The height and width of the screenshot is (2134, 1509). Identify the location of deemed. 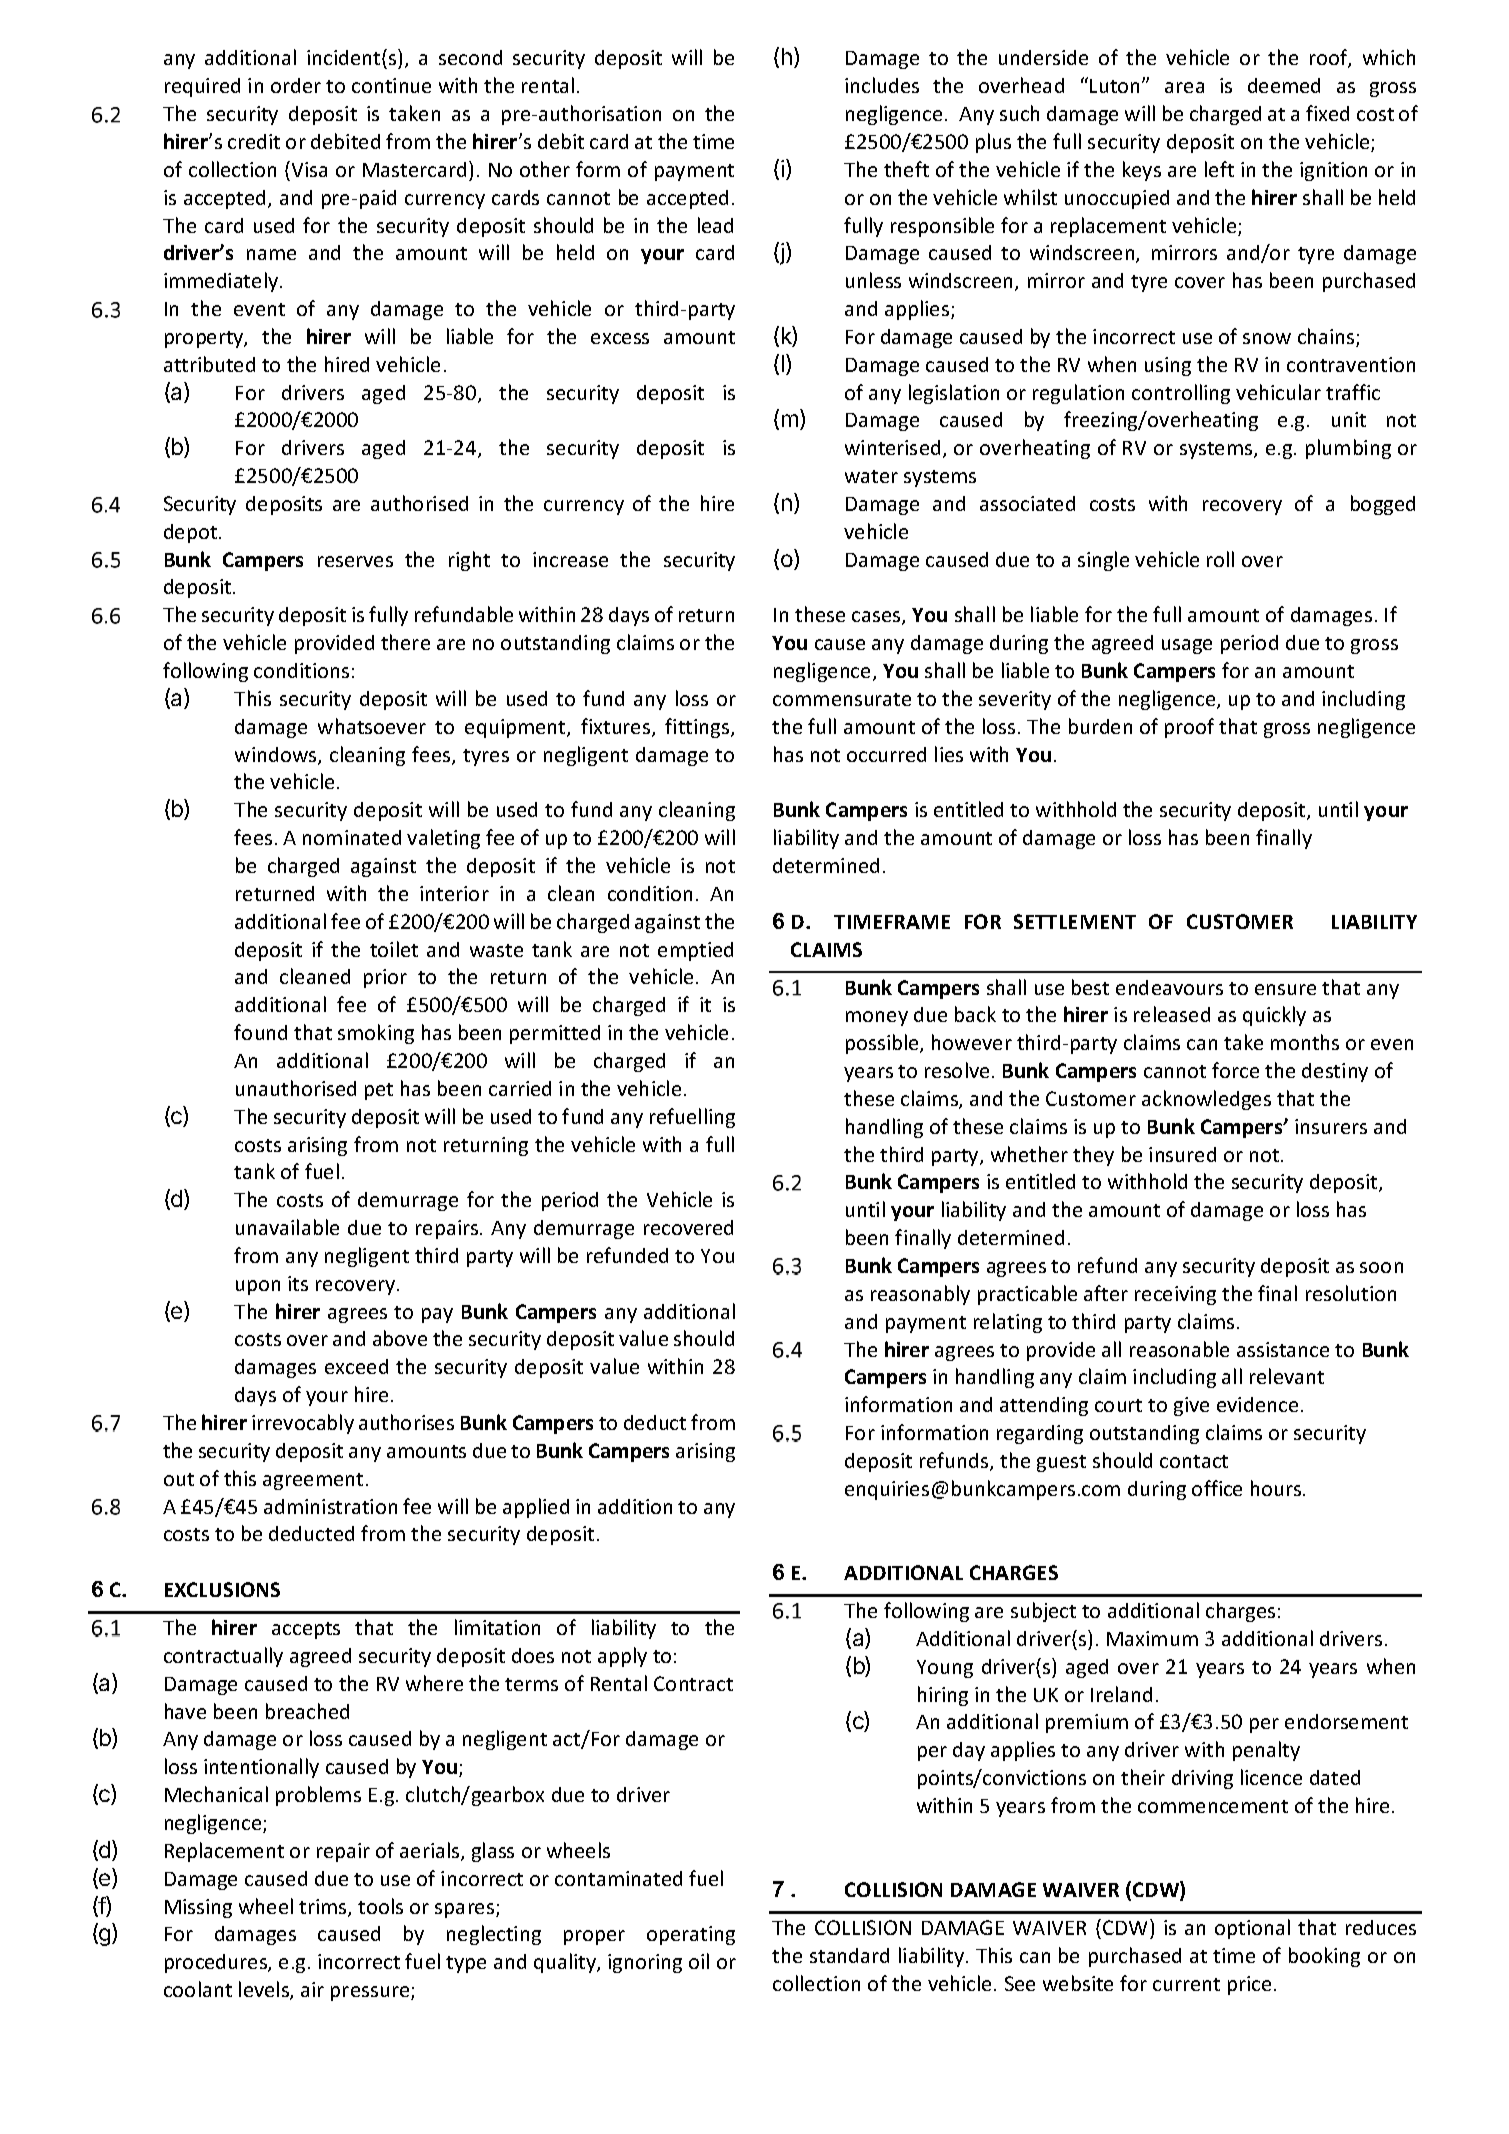
(1284, 85).
